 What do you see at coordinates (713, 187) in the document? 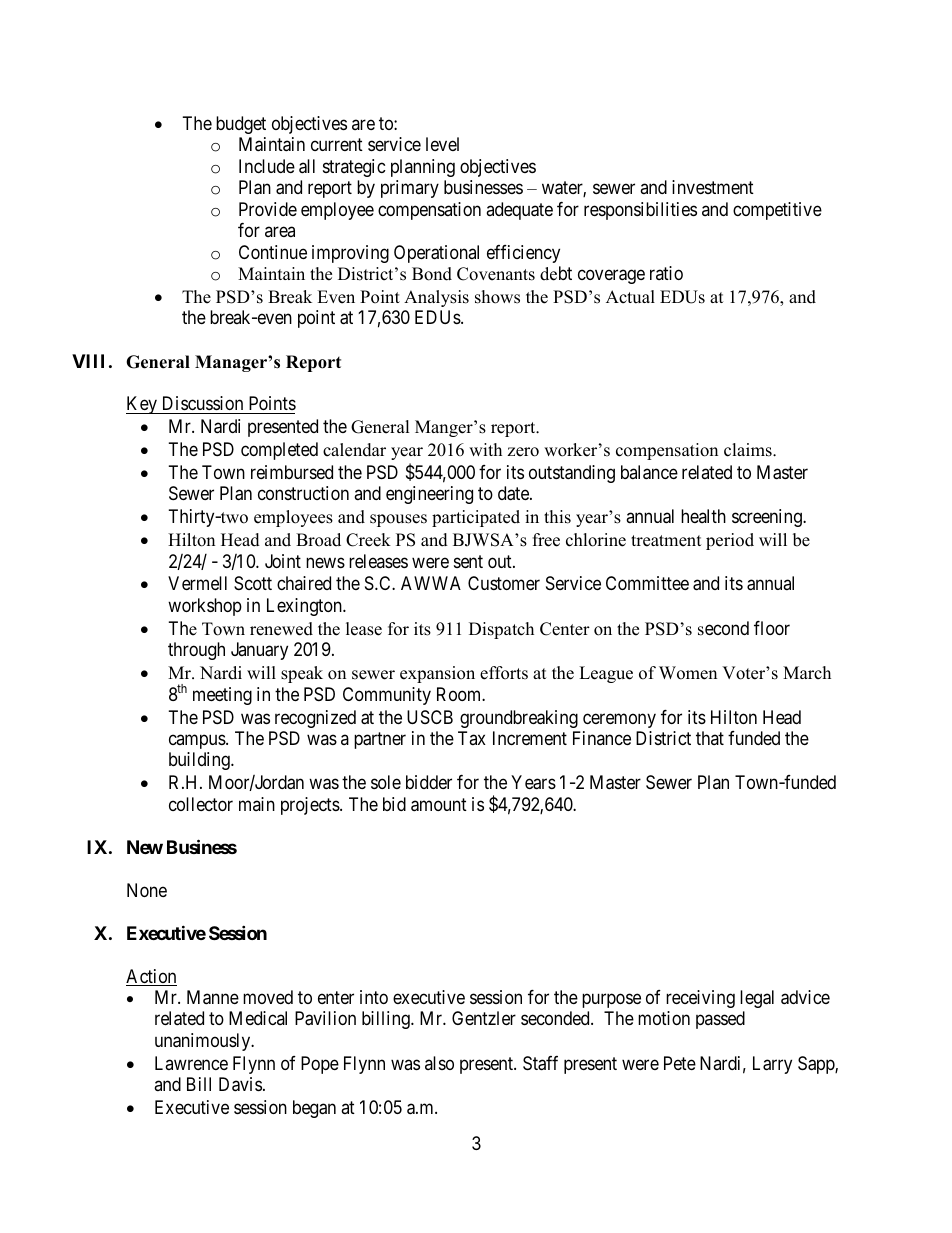
I see `investment` at bounding box center [713, 187].
